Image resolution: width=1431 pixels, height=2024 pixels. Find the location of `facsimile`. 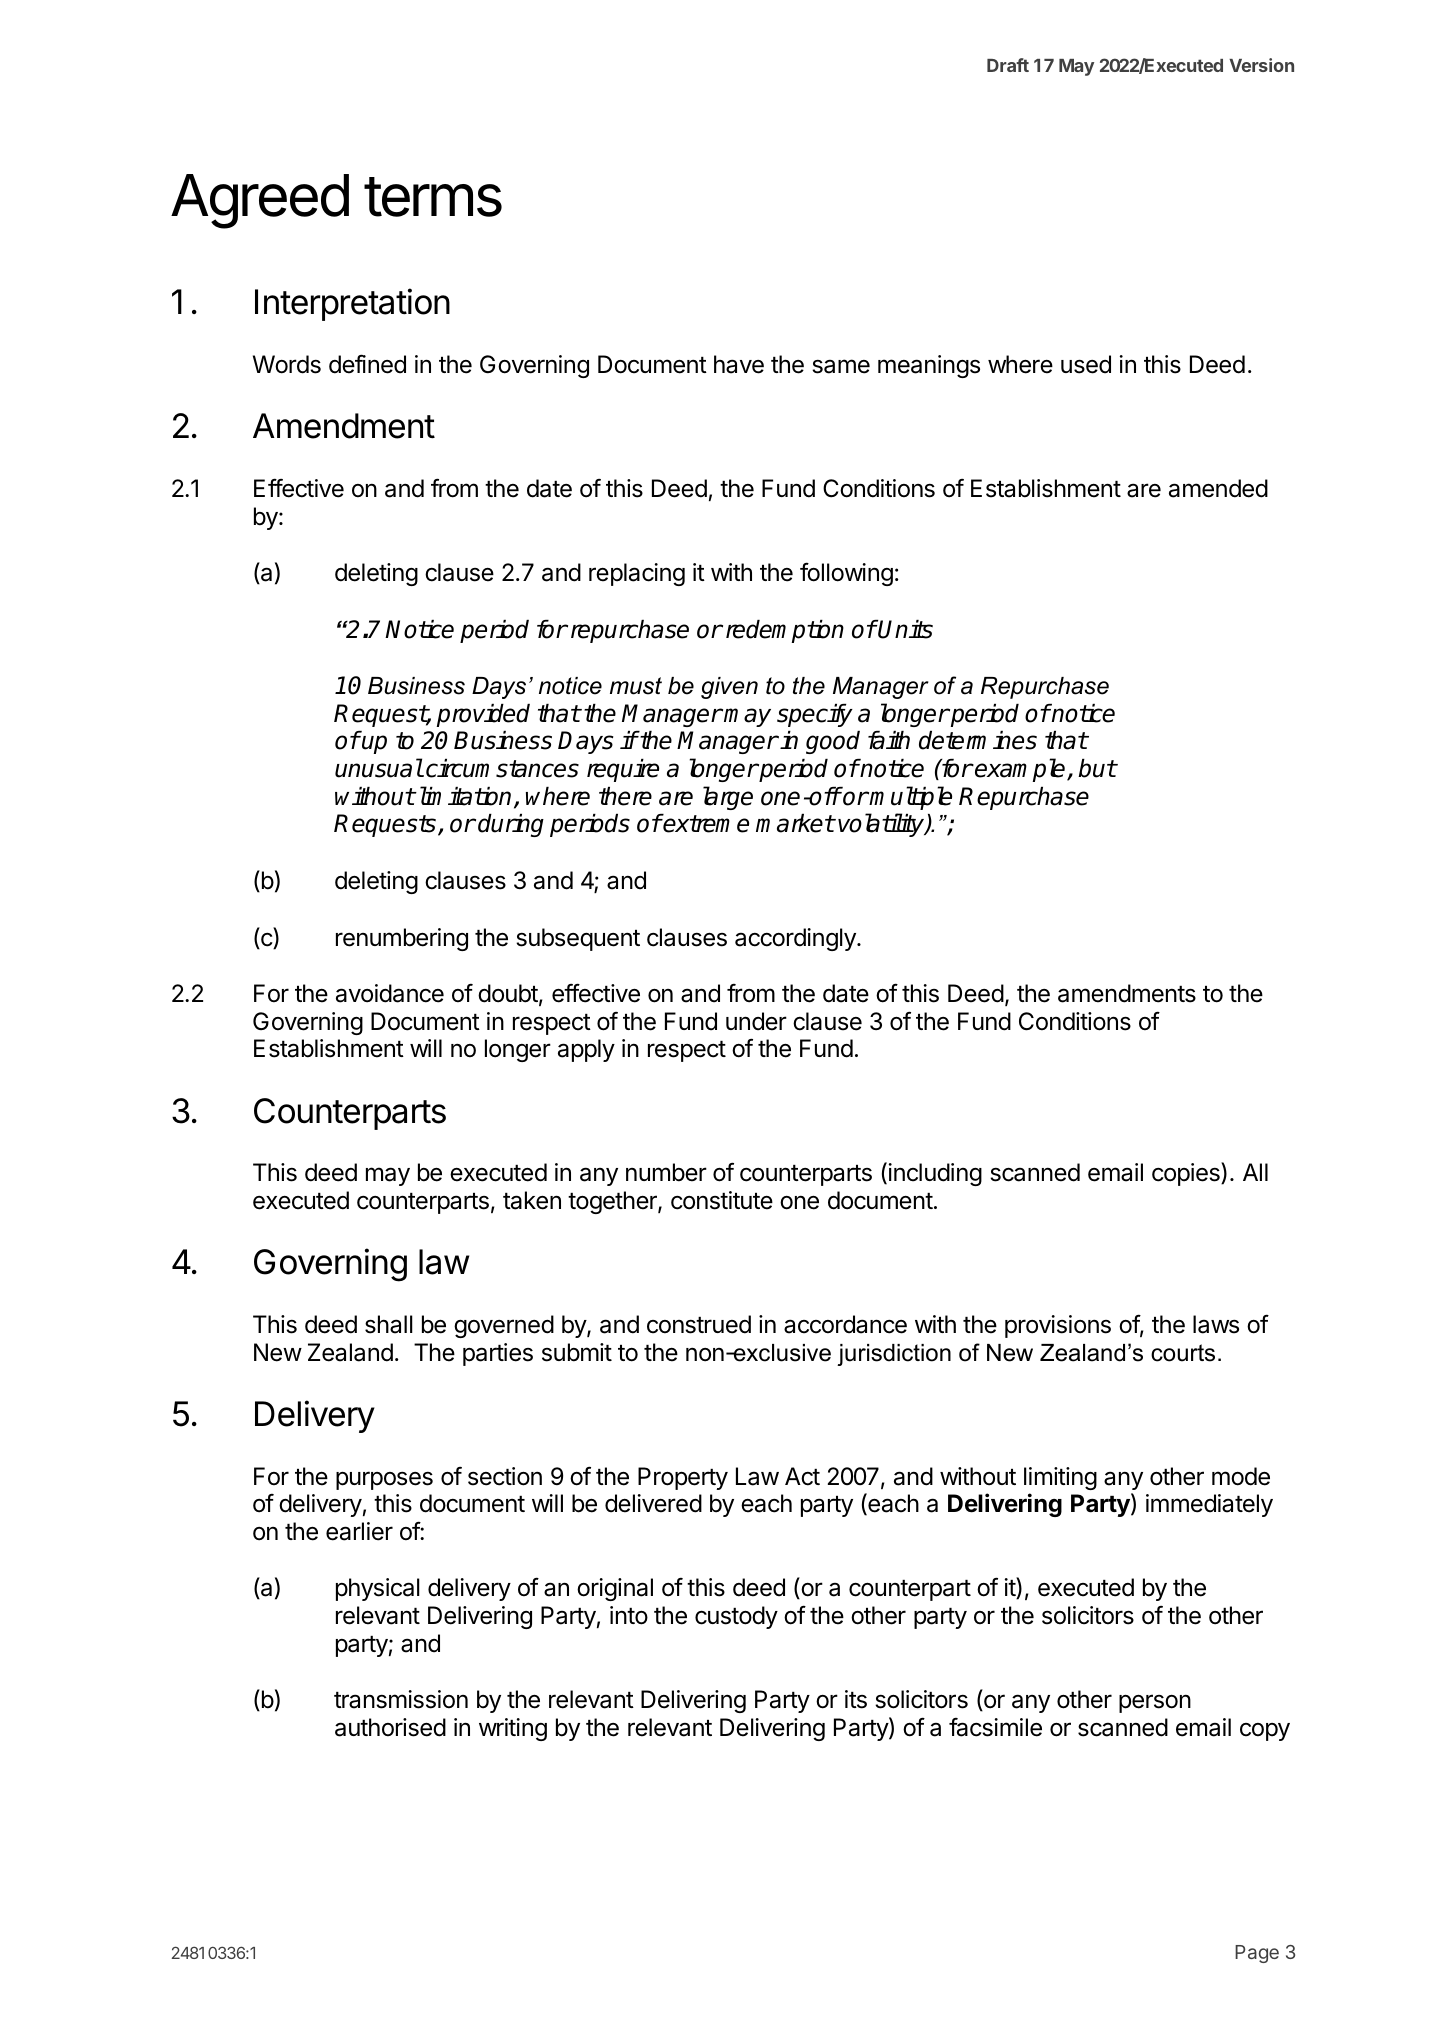

facsimile is located at coordinates (995, 1727).
